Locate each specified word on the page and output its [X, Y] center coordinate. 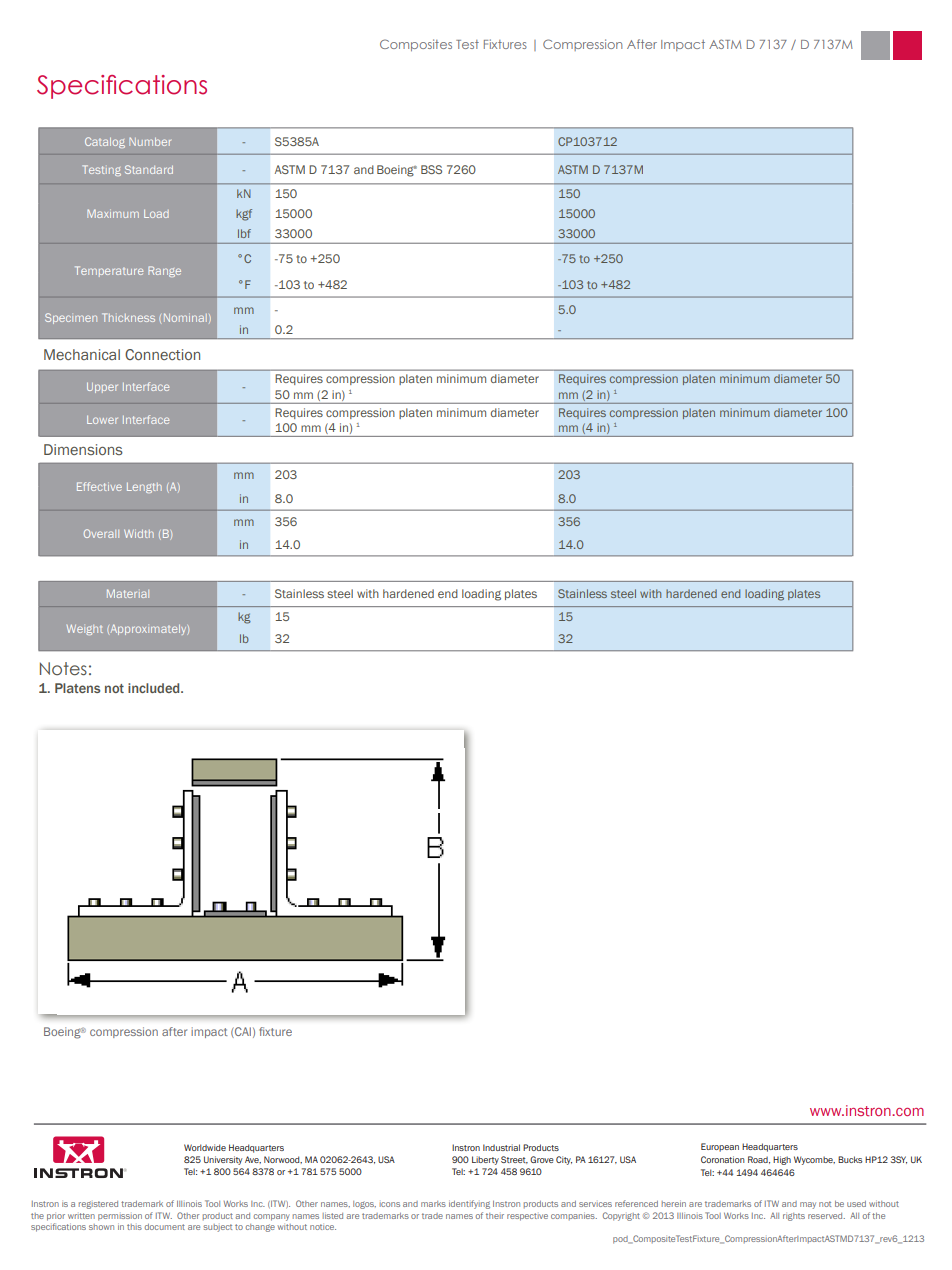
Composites [416, 45]
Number [150, 141]
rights [794, 1217]
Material [128, 593]
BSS [431, 169]
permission [120, 1217]
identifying [469, 1204]
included [155, 688]
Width [139, 534]
